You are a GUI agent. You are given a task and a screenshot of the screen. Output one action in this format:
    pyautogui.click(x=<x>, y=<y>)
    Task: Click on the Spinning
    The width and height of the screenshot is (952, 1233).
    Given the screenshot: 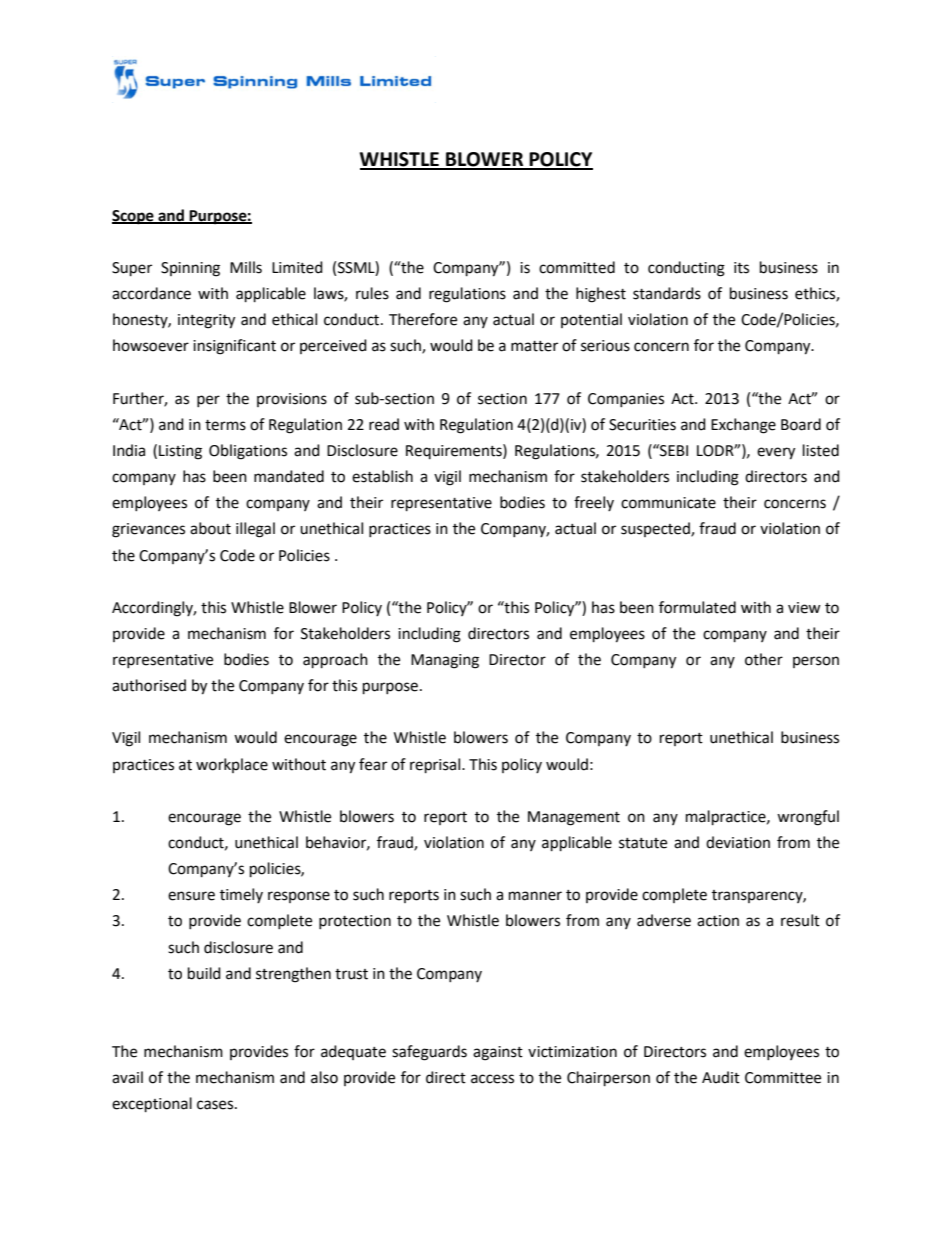 What is the action you would take?
    pyautogui.click(x=190, y=269)
